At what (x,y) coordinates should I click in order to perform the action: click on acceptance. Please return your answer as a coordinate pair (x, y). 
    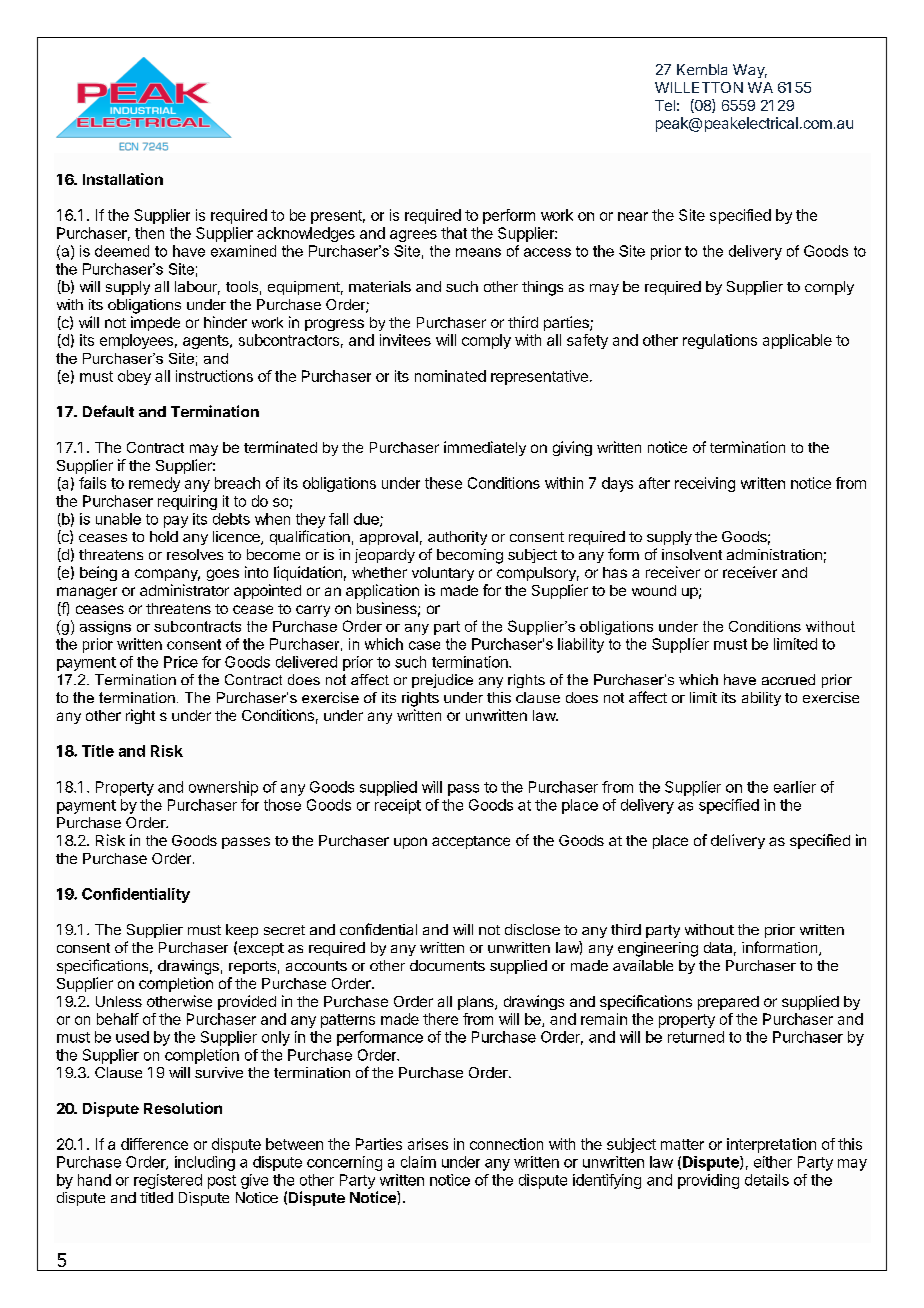
    Looking at the image, I should click on (471, 842).
